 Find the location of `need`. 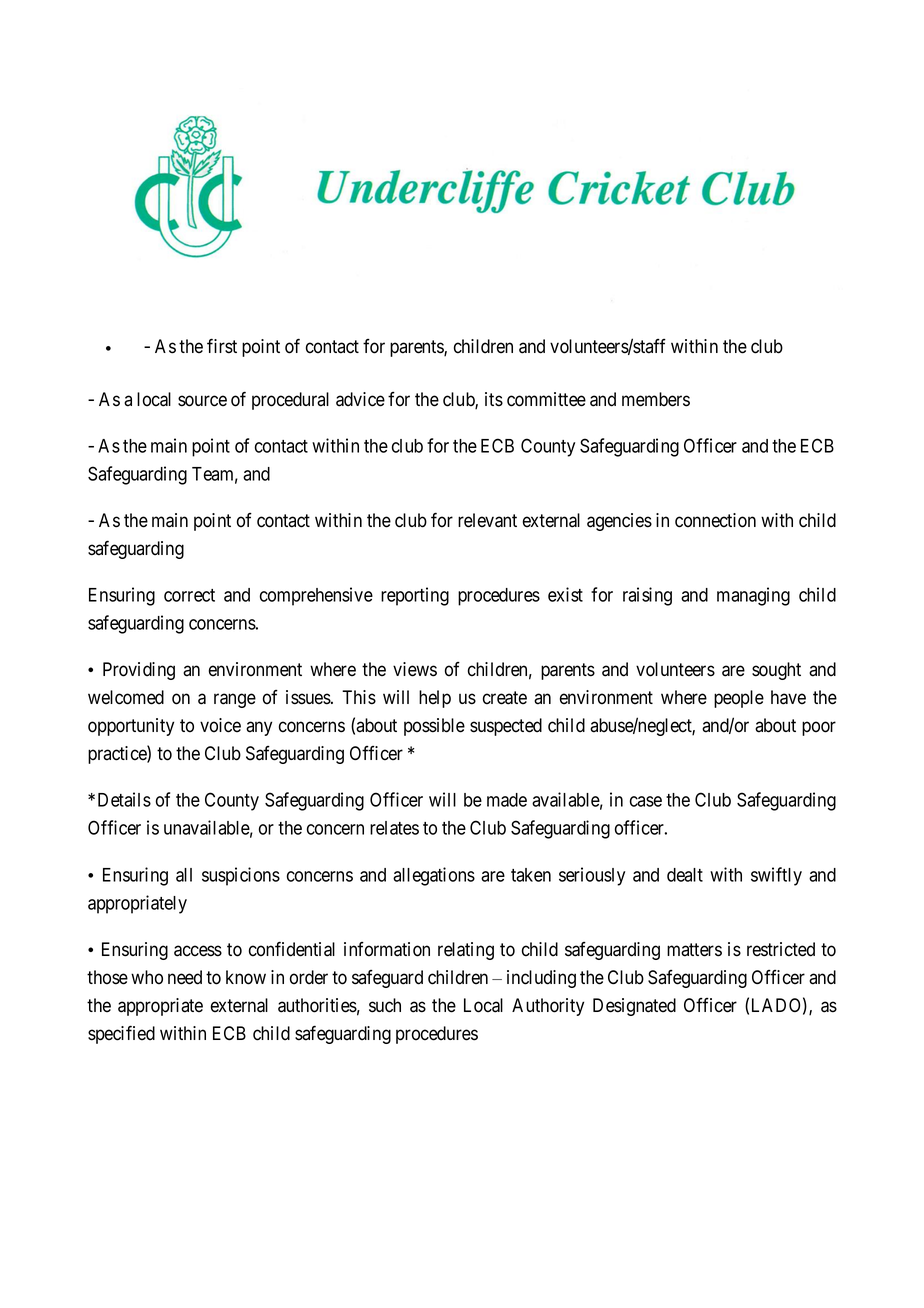

need is located at coordinates (185, 977).
